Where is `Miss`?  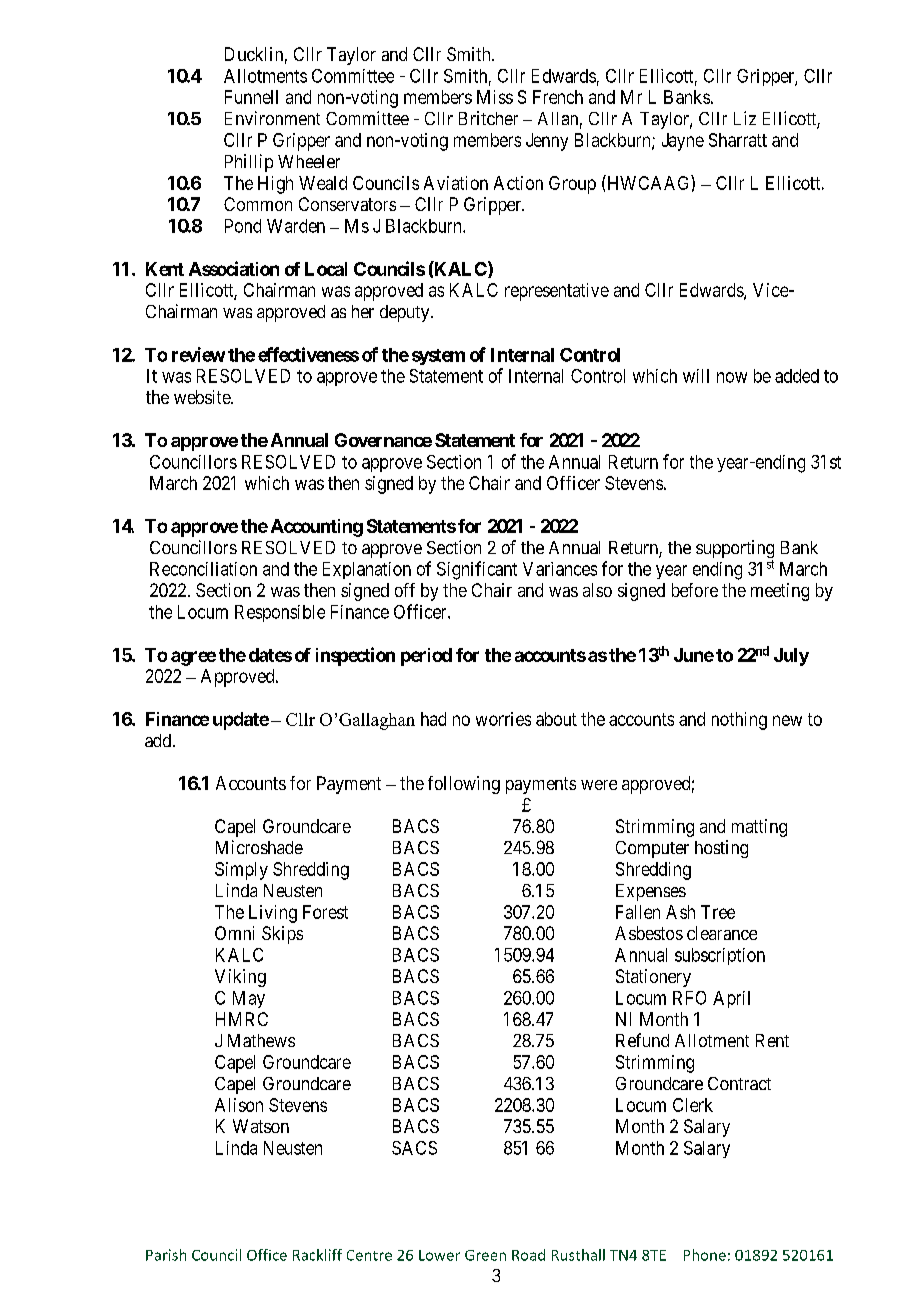 Miss is located at coordinates (495, 97).
